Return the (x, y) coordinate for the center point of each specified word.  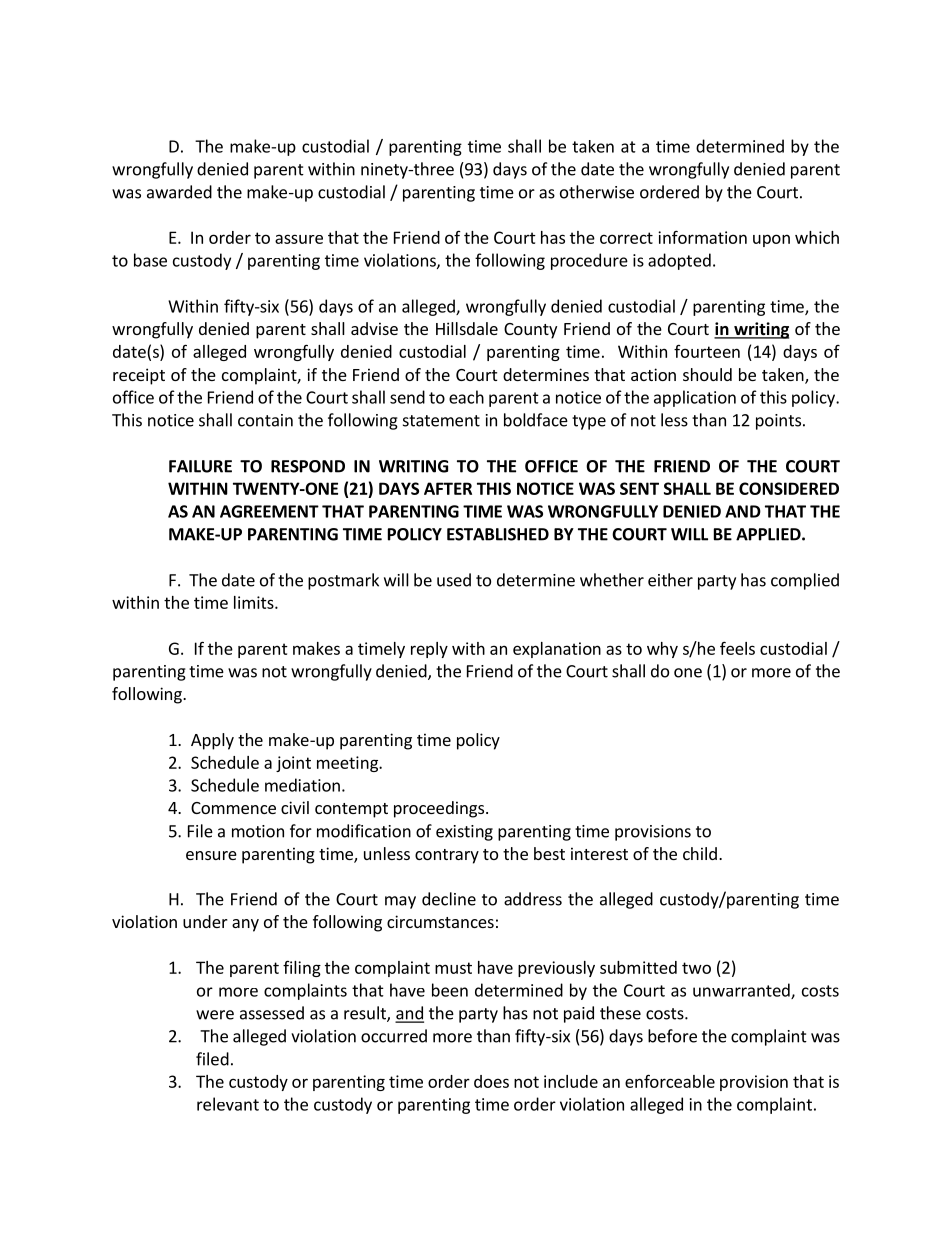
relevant (228, 1104)
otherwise (597, 192)
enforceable (670, 1081)
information (702, 237)
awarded (179, 192)
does (491, 1081)
